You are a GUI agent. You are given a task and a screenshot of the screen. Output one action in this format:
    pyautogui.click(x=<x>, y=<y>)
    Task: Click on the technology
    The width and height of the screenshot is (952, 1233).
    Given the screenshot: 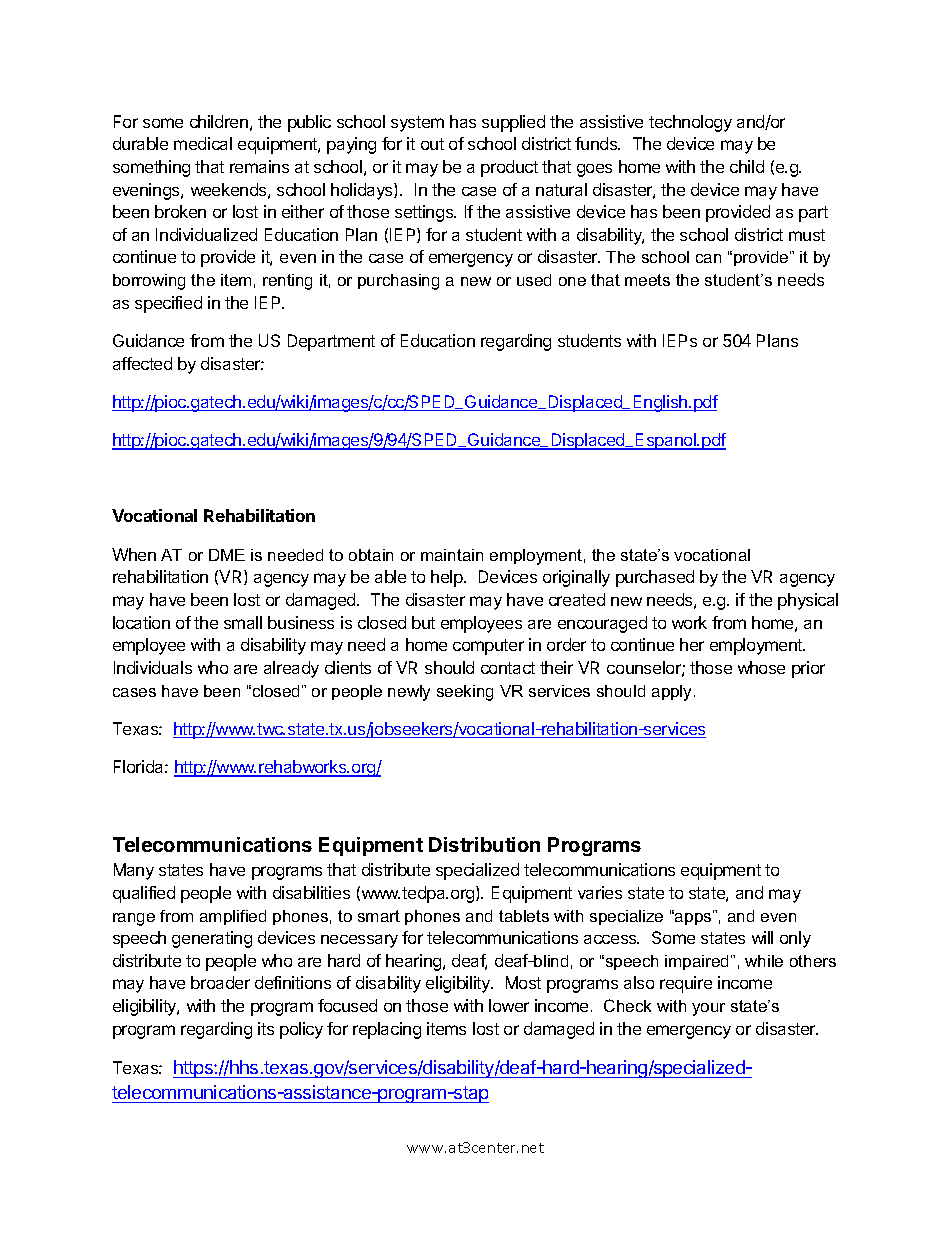 What is the action you would take?
    pyautogui.click(x=690, y=123)
